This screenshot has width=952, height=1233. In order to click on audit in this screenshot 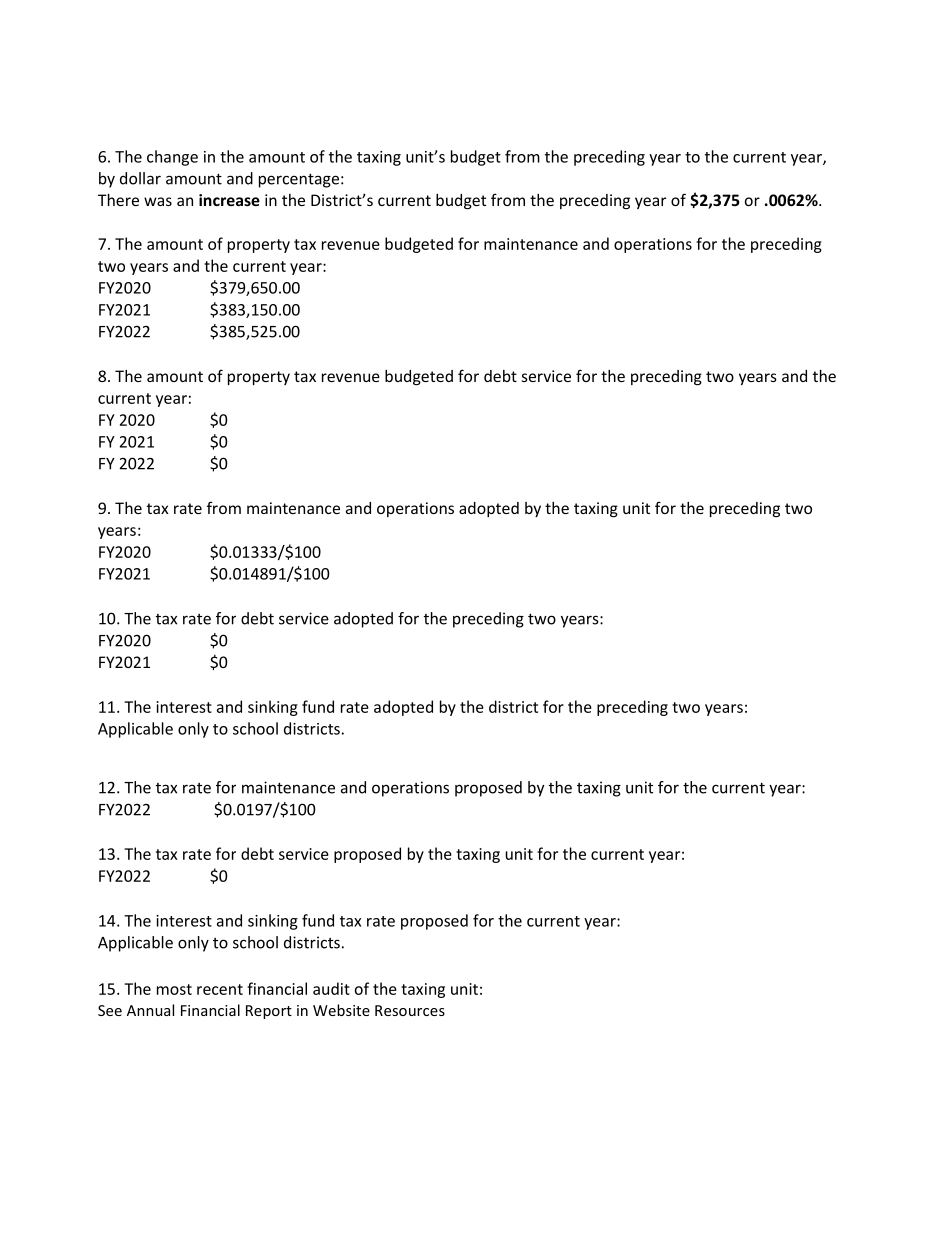, I will do `click(331, 988)`.
